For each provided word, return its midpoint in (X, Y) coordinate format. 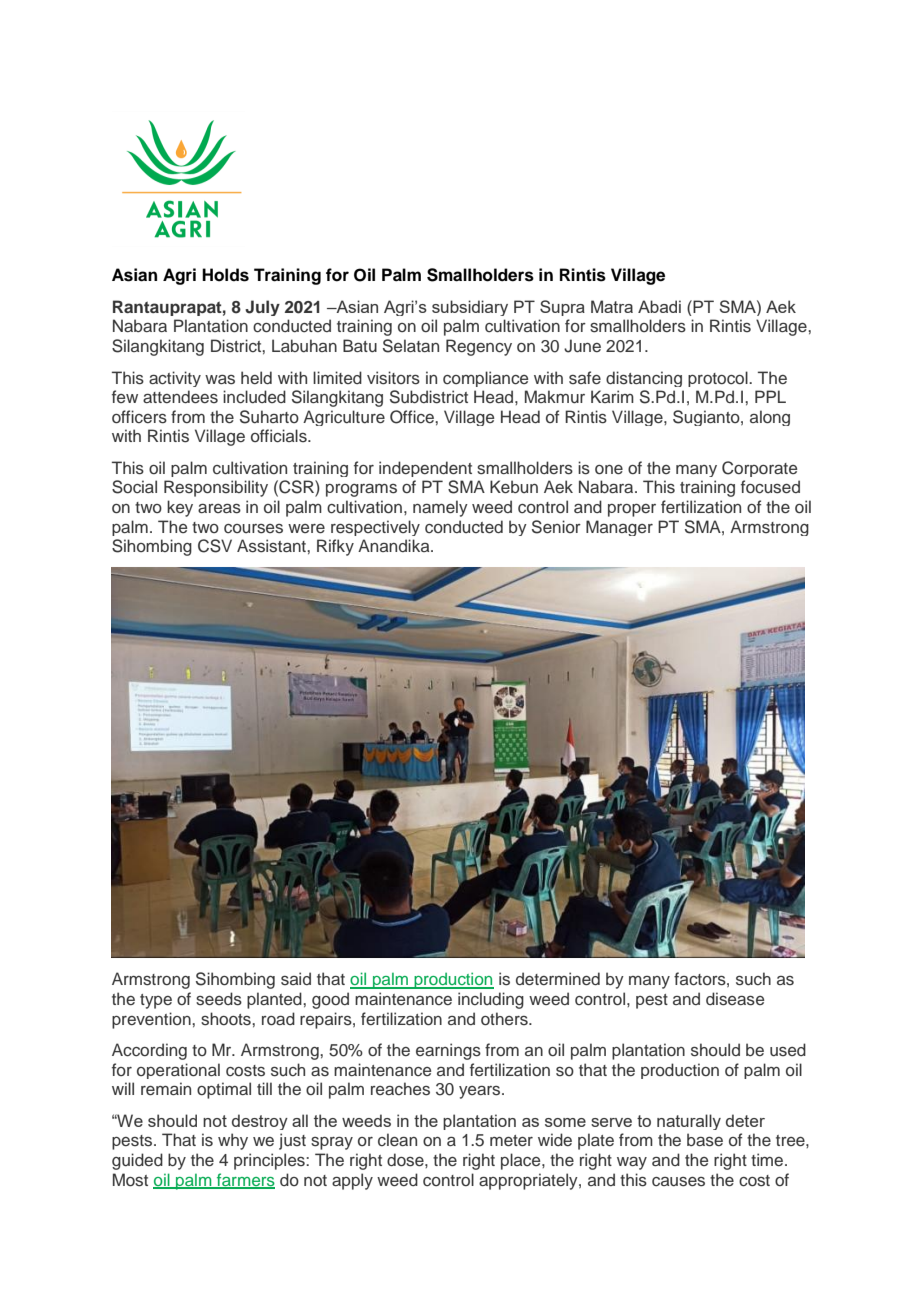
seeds (219, 999)
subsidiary (470, 308)
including (491, 1000)
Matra (612, 306)
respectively (375, 528)
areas (219, 509)
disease (735, 999)
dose (406, 1160)
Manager (619, 528)
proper (632, 510)
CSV (215, 546)
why (233, 1141)
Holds (225, 275)
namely (440, 508)
